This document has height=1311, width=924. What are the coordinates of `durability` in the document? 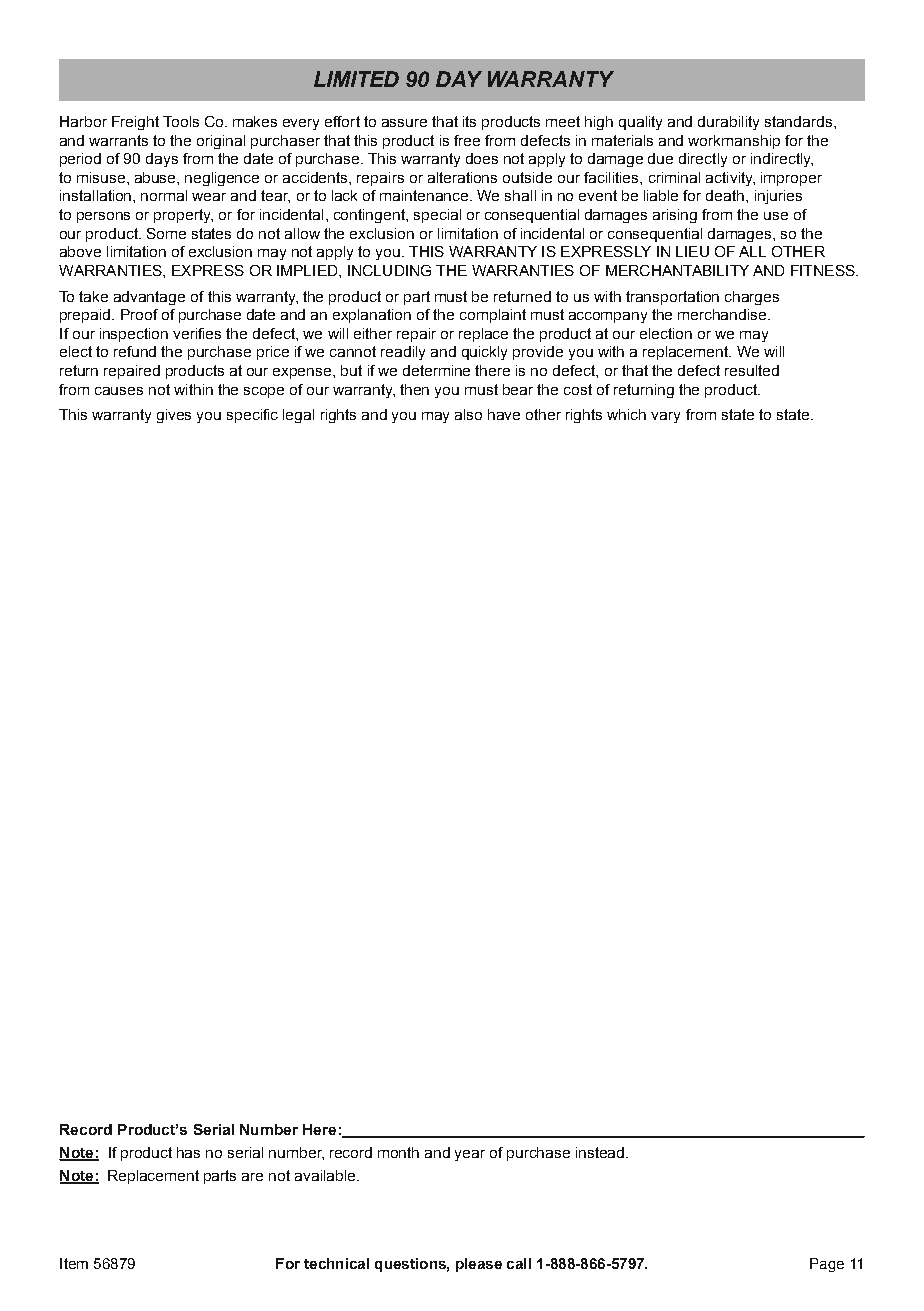 It's located at (728, 123).
